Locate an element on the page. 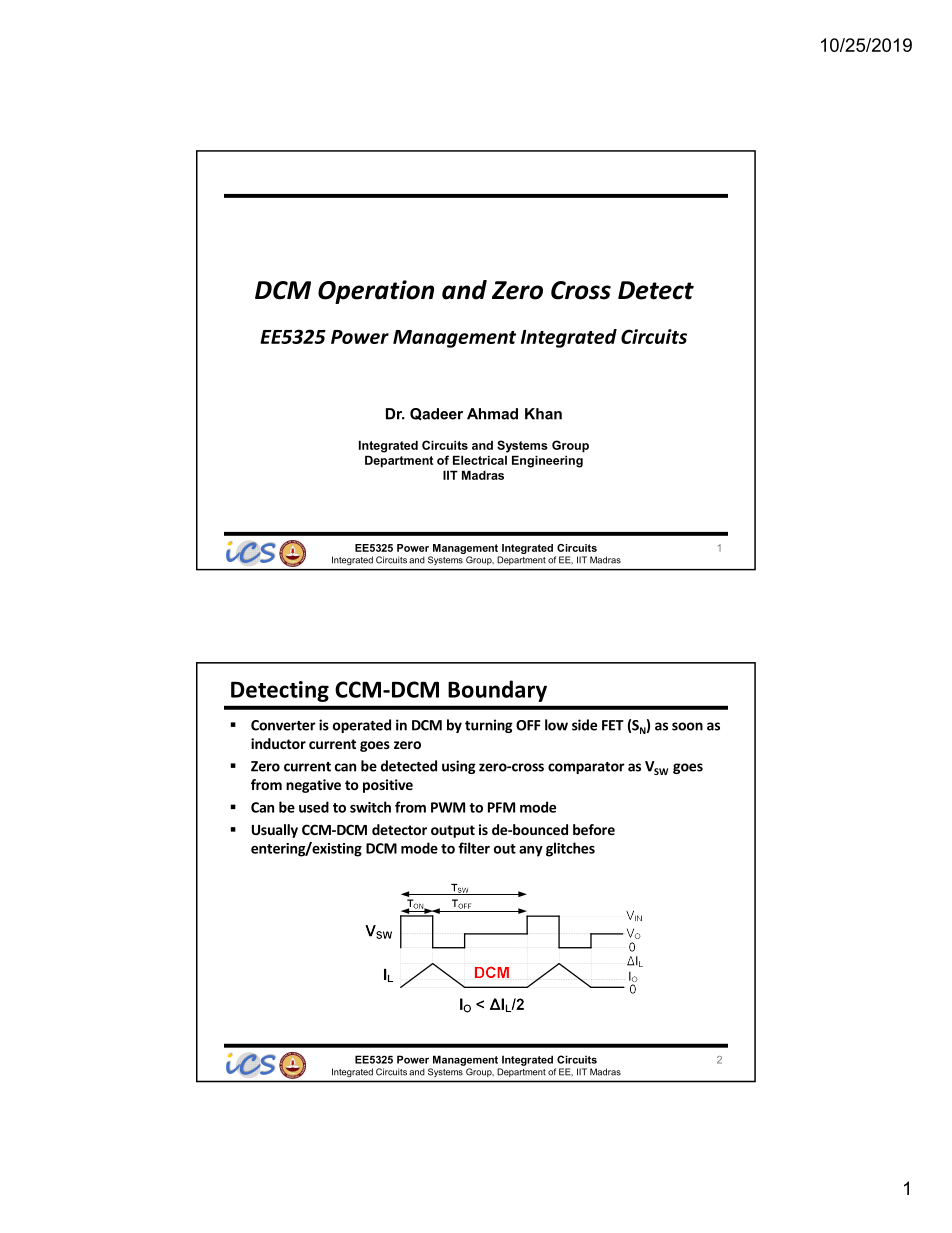  Ahmad is located at coordinates (492, 414).
